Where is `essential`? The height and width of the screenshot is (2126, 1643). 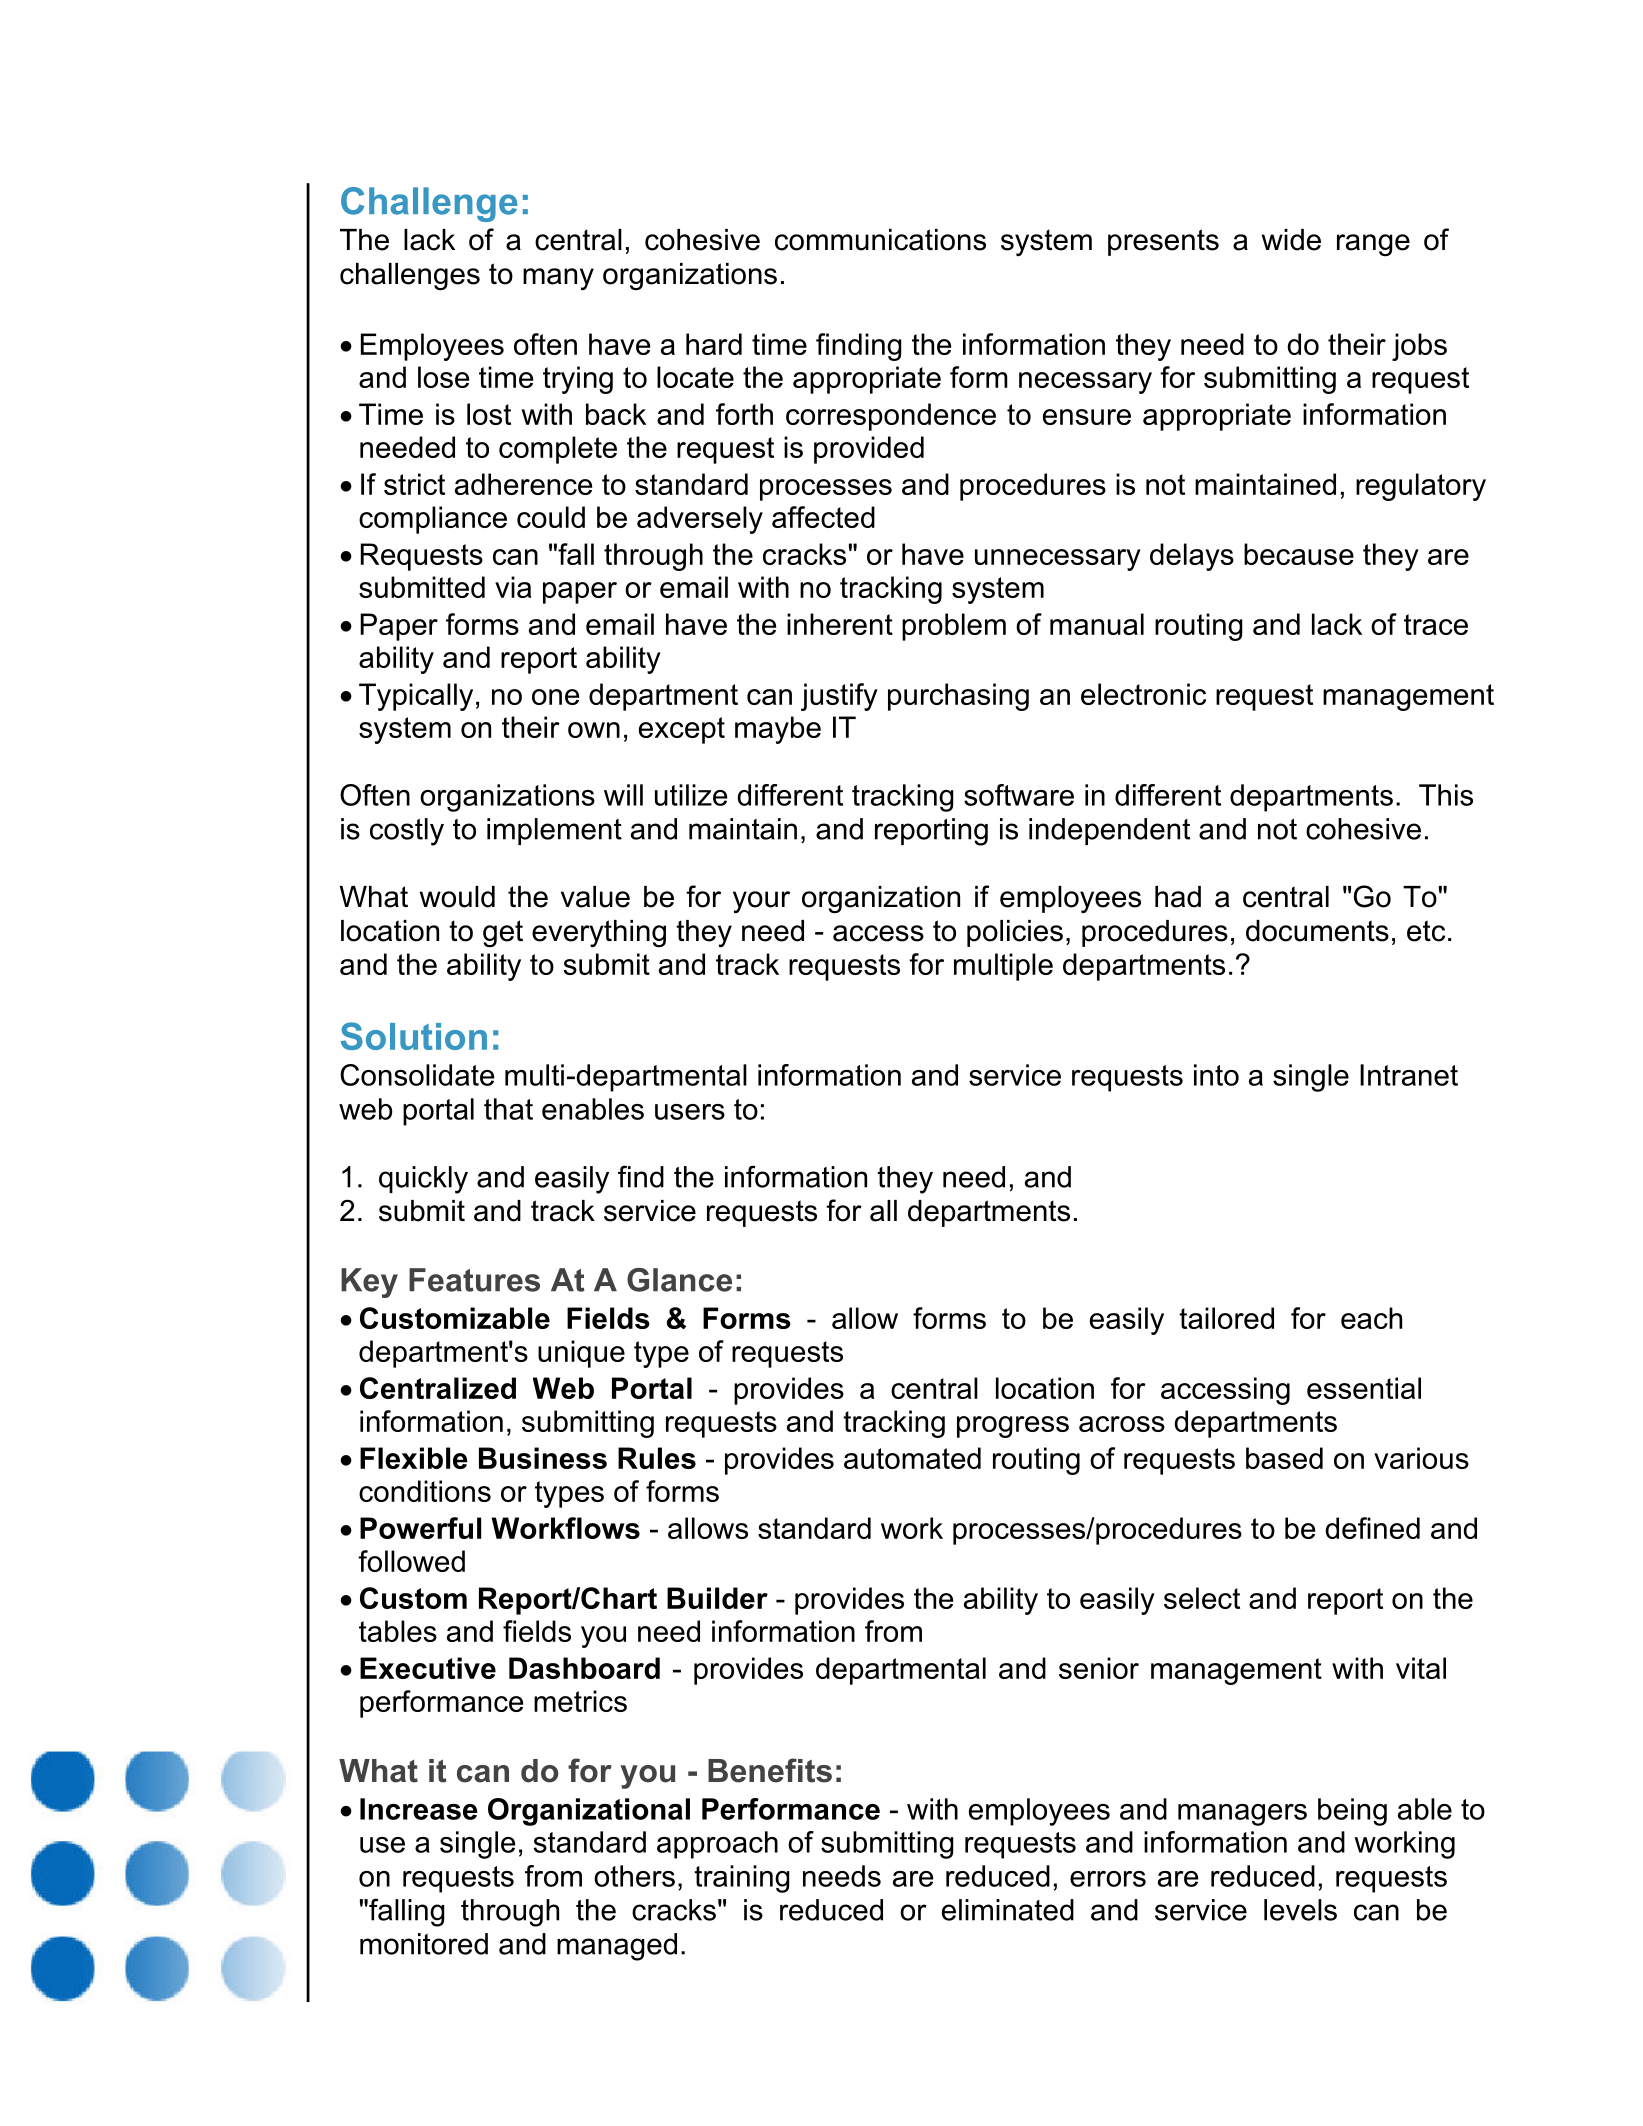
essential is located at coordinates (1364, 1388).
